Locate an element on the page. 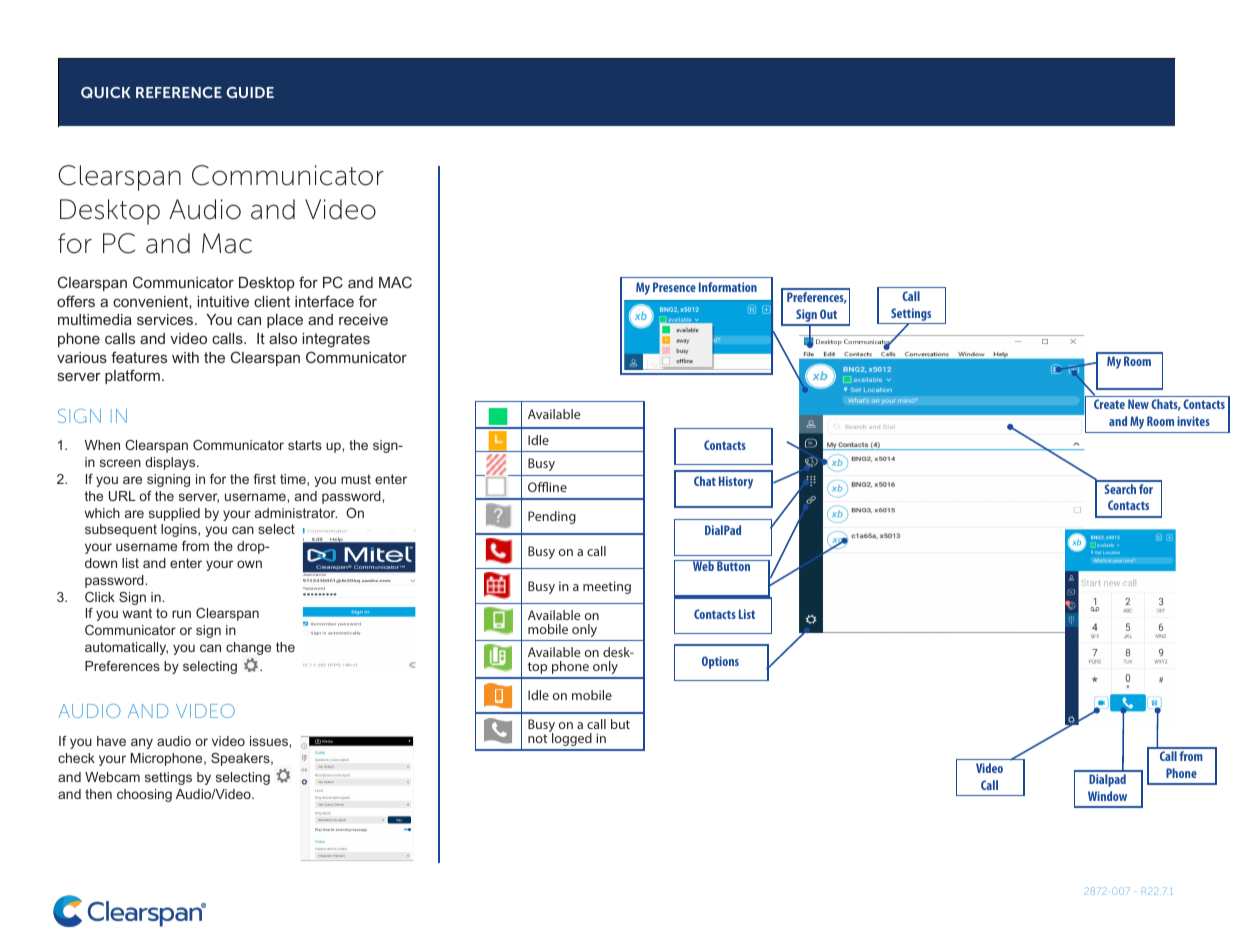 The height and width of the image is (952, 1233). QUICK is located at coordinates (106, 92).
